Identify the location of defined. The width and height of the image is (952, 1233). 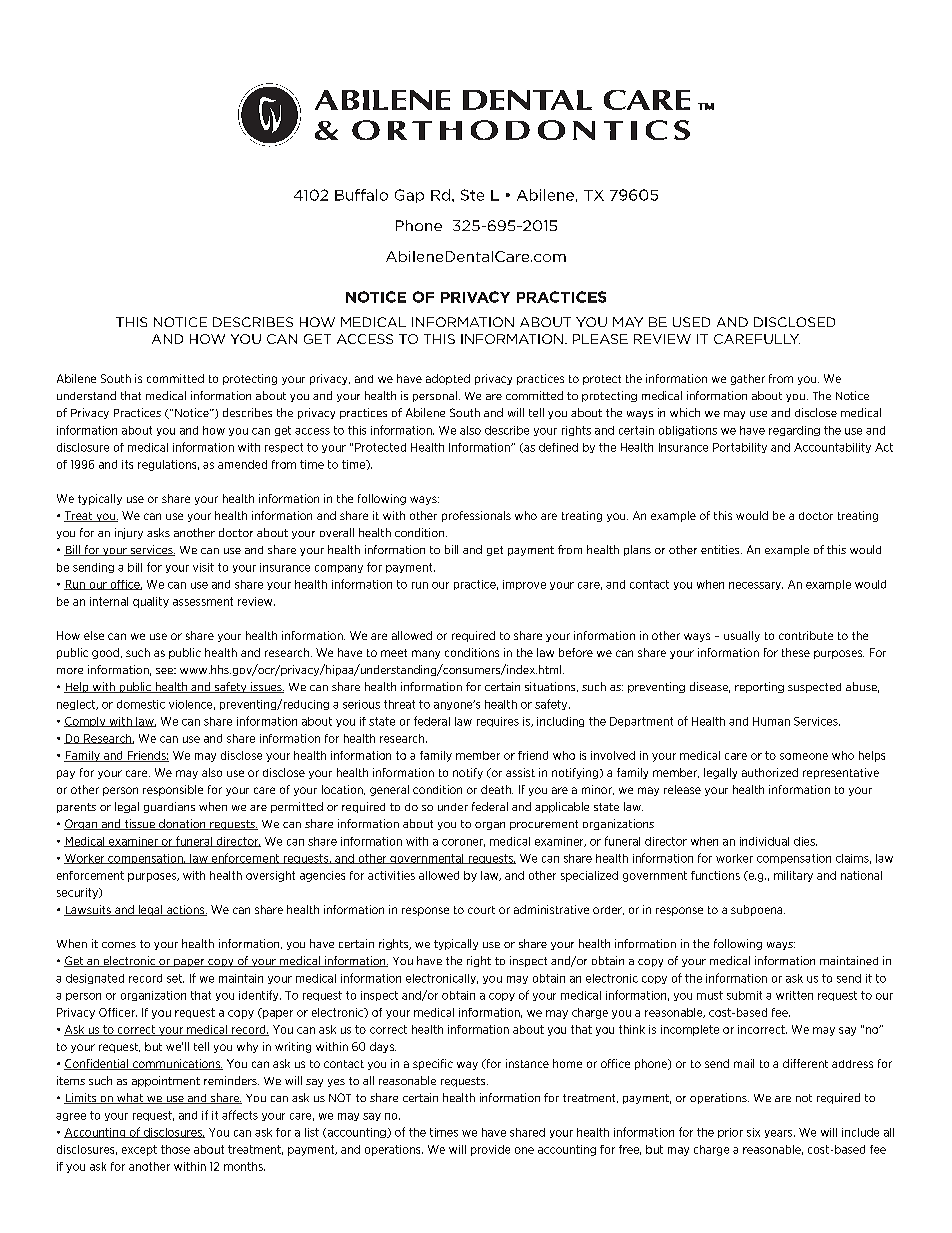
(558, 447).
